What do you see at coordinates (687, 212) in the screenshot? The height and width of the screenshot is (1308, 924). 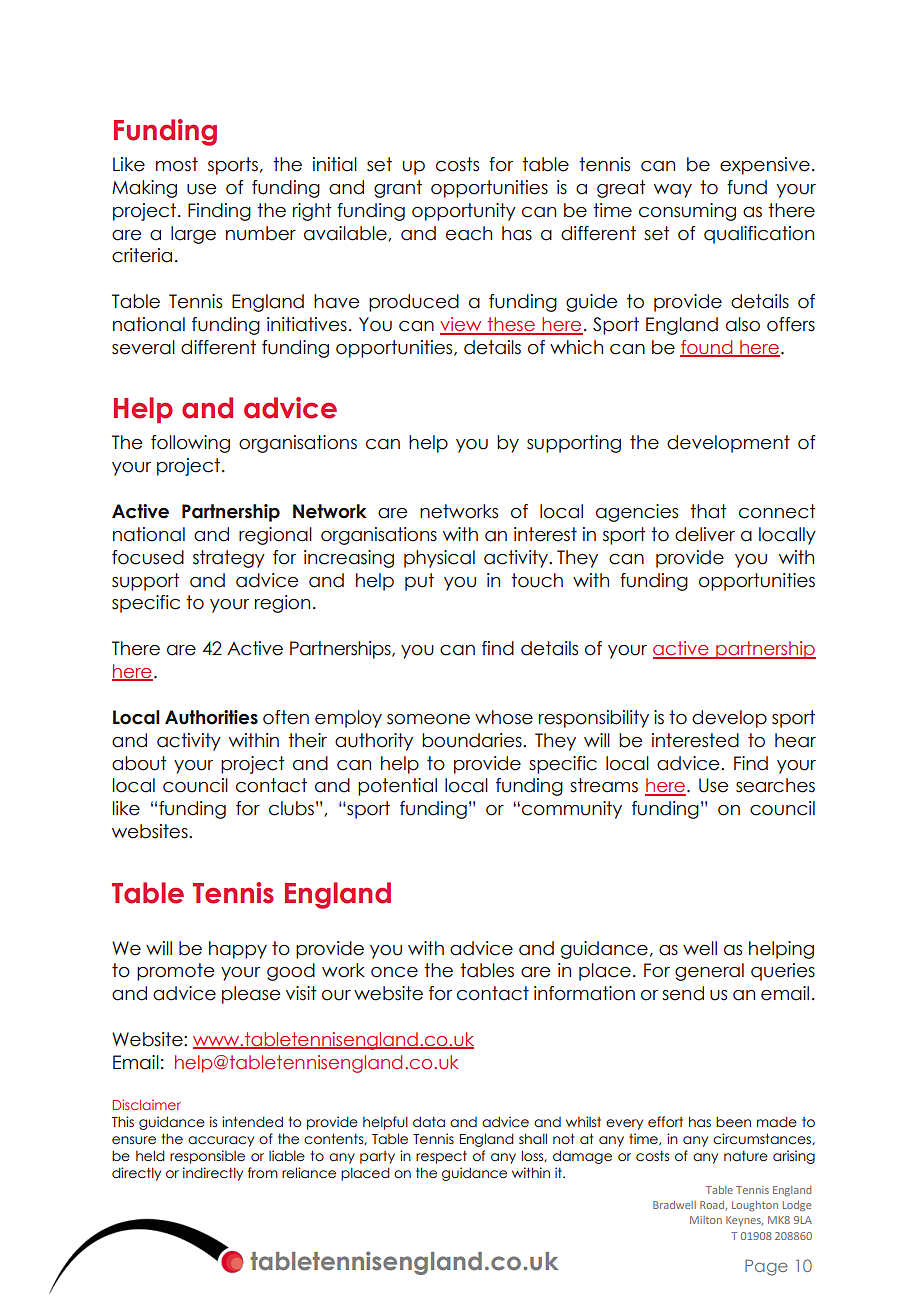 I see `consuming` at bounding box center [687, 212].
